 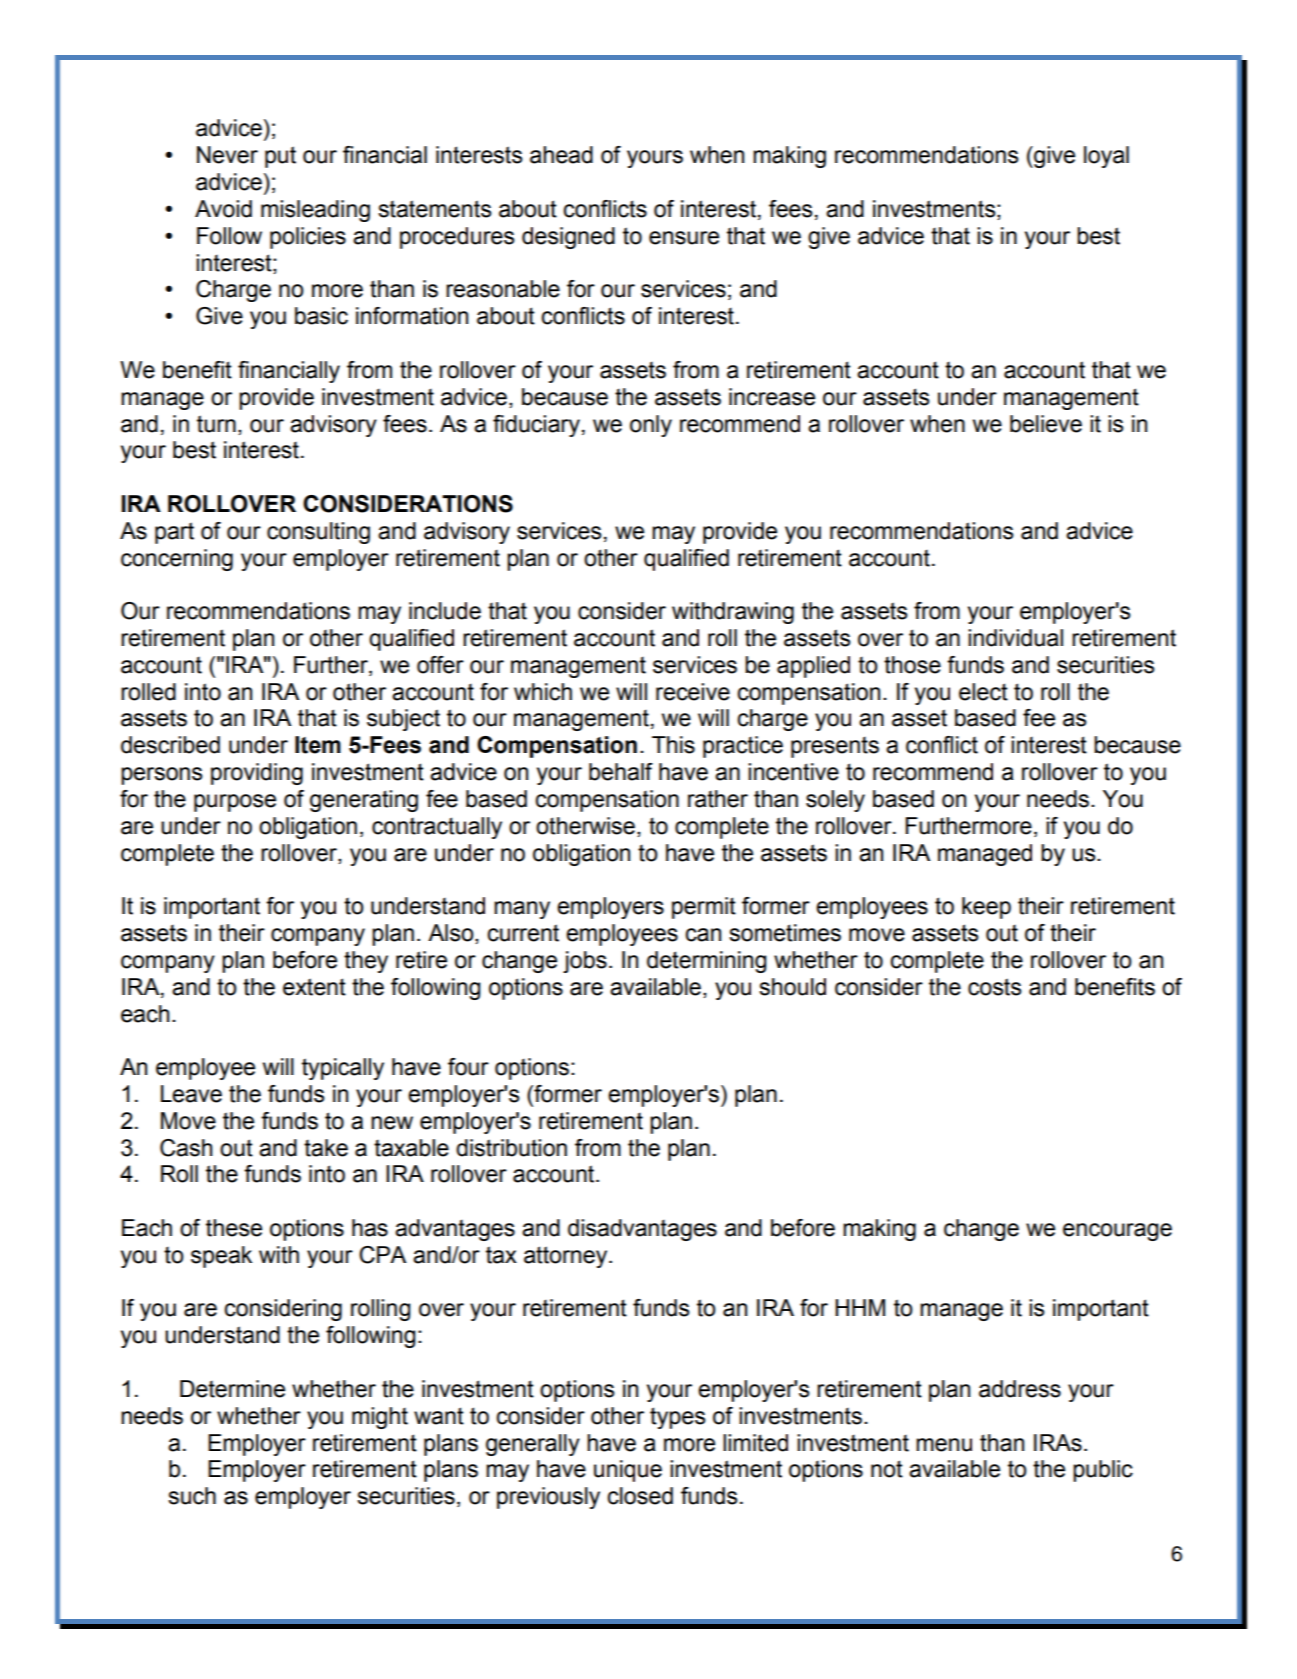 I want to click on keep, so click(x=986, y=908).
